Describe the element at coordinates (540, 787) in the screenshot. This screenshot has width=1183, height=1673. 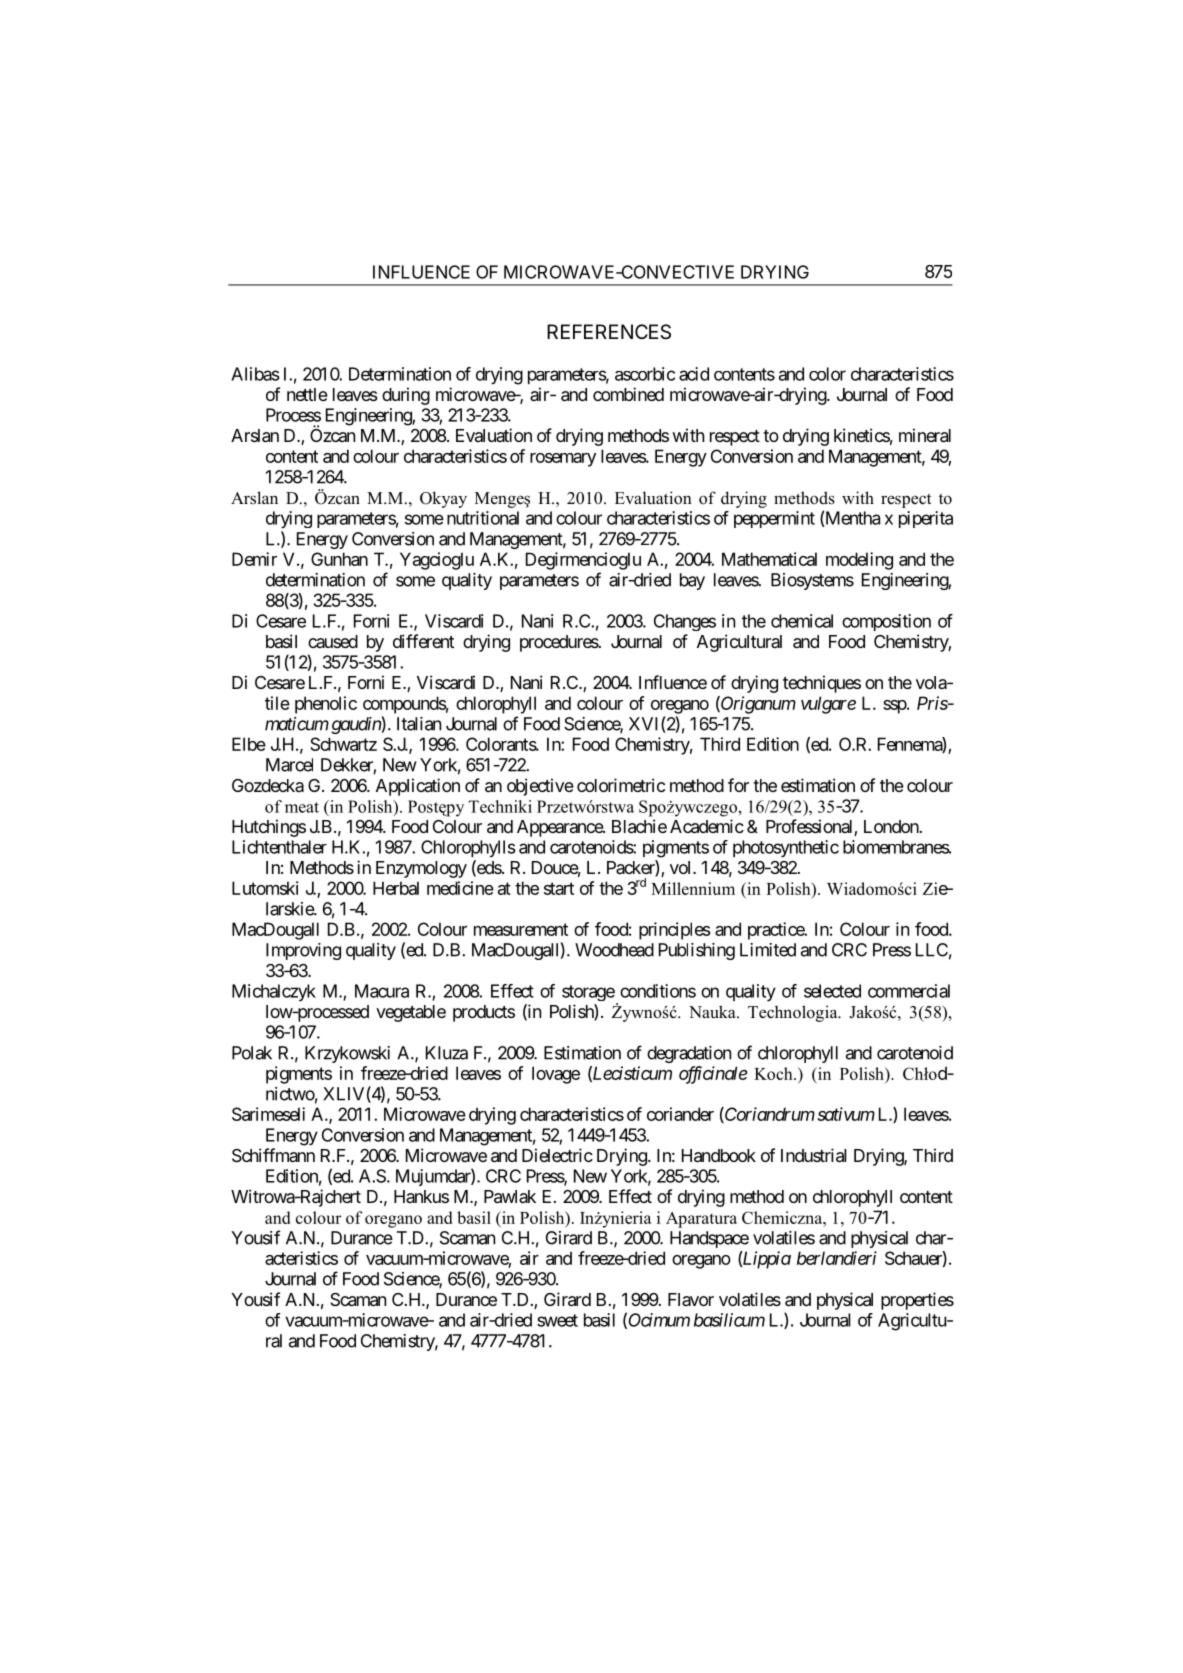
I see `objective` at that location.
